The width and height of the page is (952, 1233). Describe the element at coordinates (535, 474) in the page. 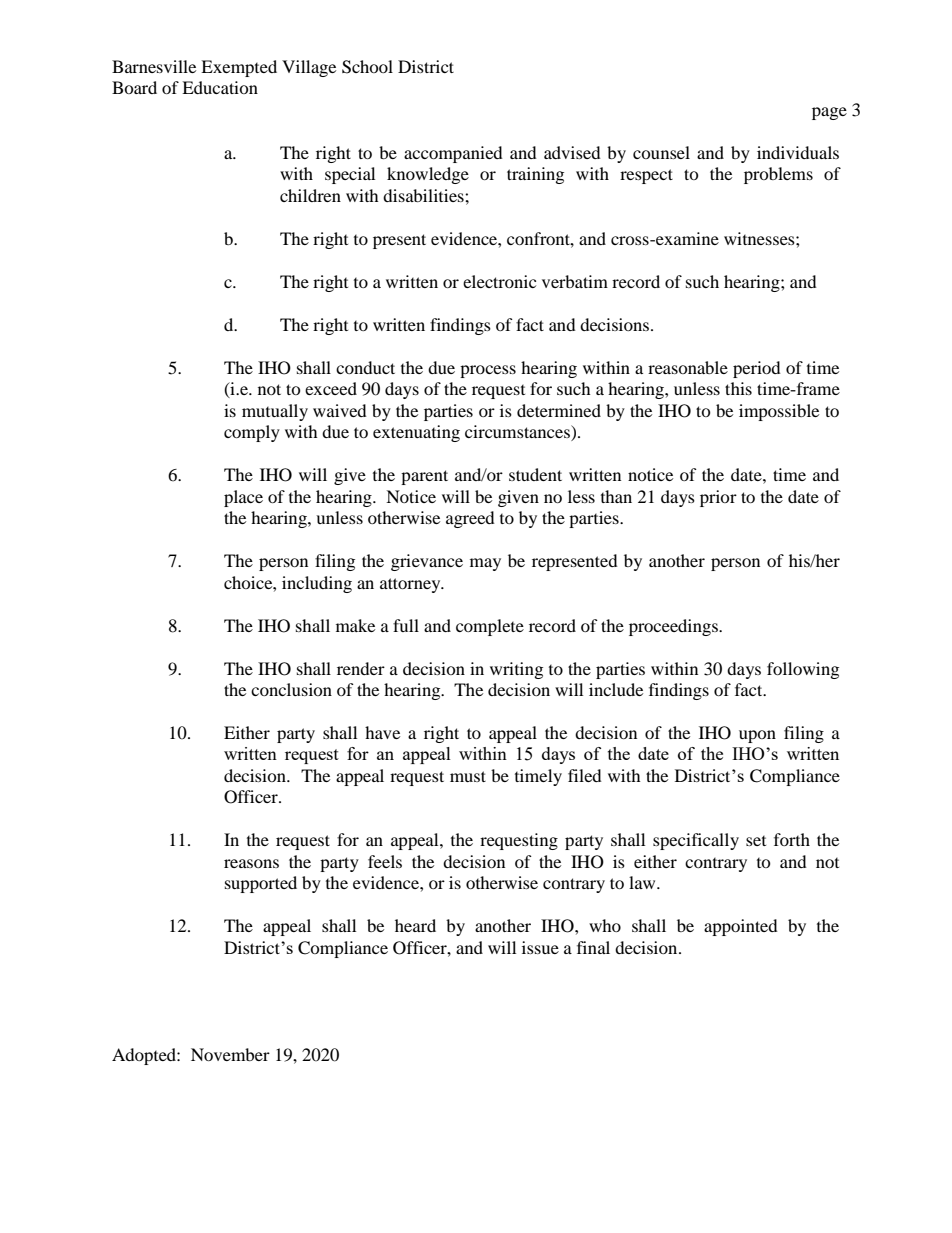

I see `student` at that location.
